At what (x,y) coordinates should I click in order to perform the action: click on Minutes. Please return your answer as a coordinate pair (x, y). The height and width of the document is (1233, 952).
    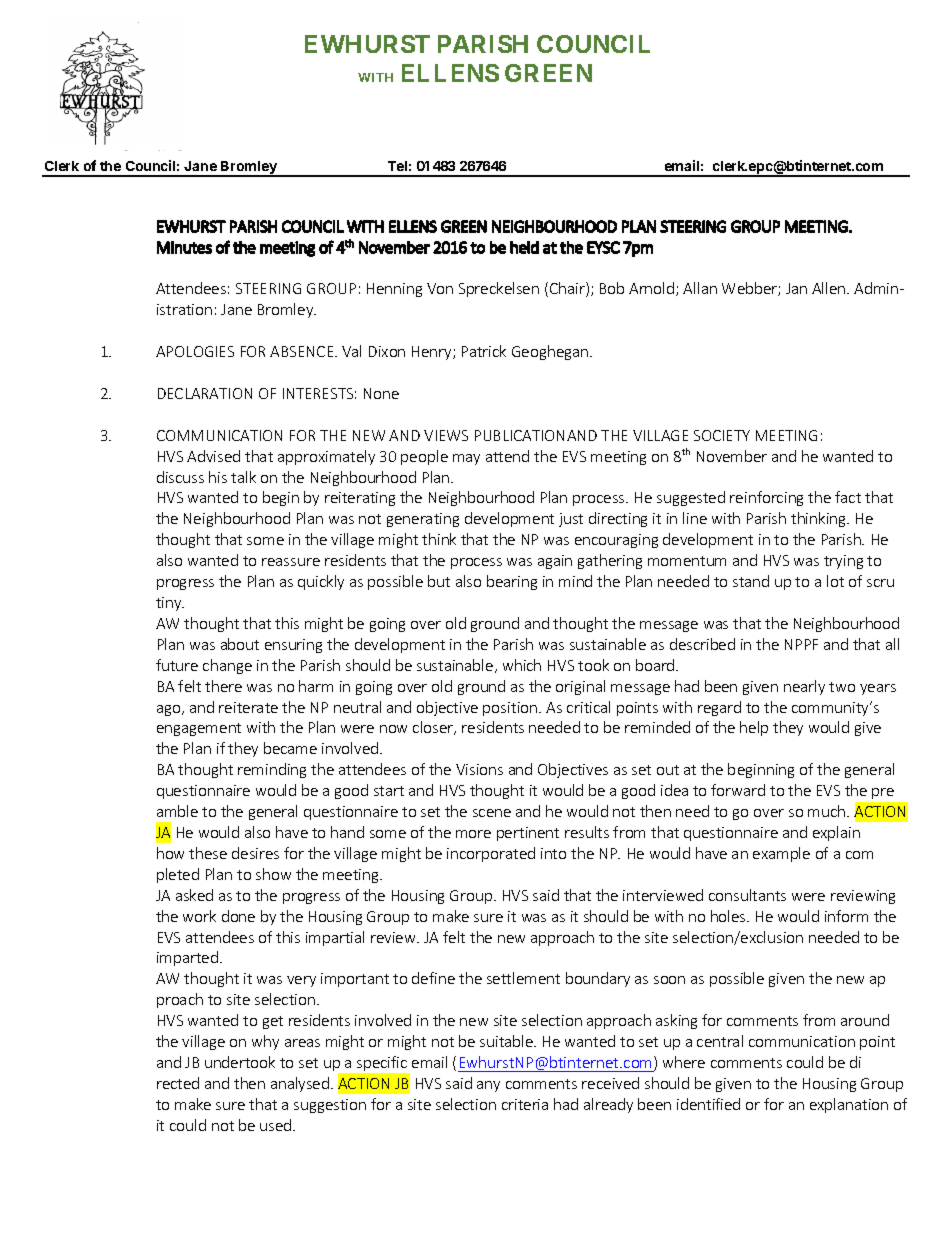
    Looking at the image, I should click on (184, 247).
